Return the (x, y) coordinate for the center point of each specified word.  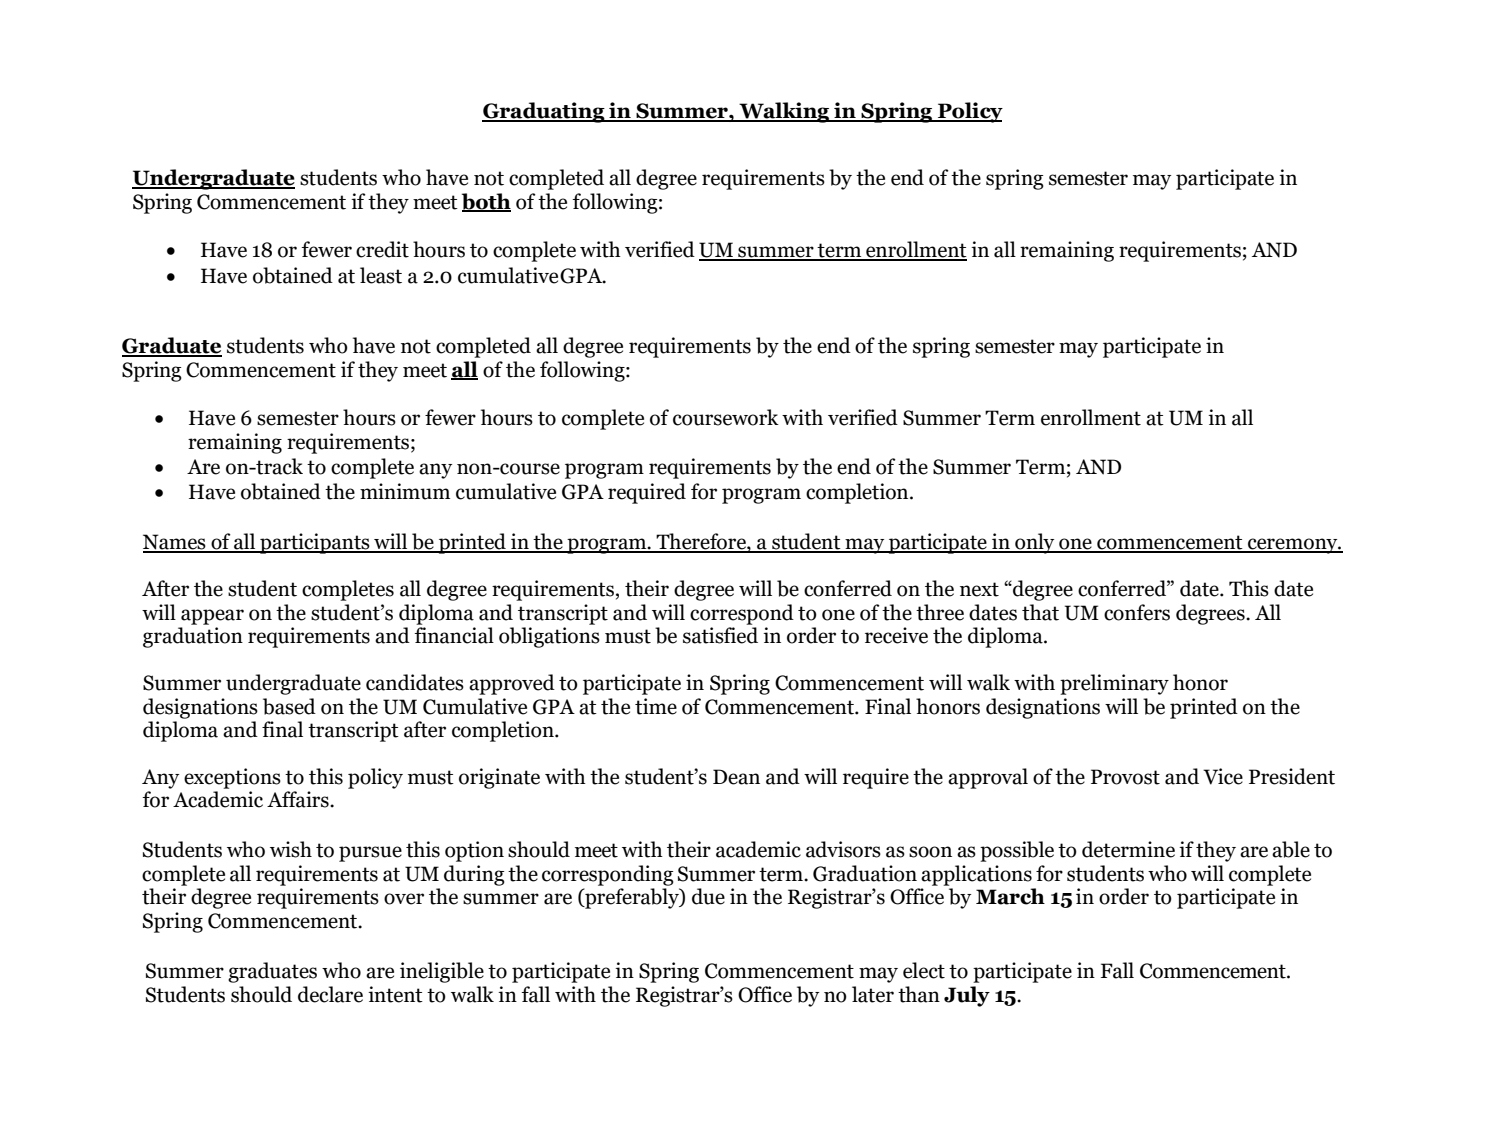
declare (330, 994)
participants (315, 543)
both (486, 202)
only (1035, 543)
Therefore (701, 542)
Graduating (544, 112)
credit (382, 249)
